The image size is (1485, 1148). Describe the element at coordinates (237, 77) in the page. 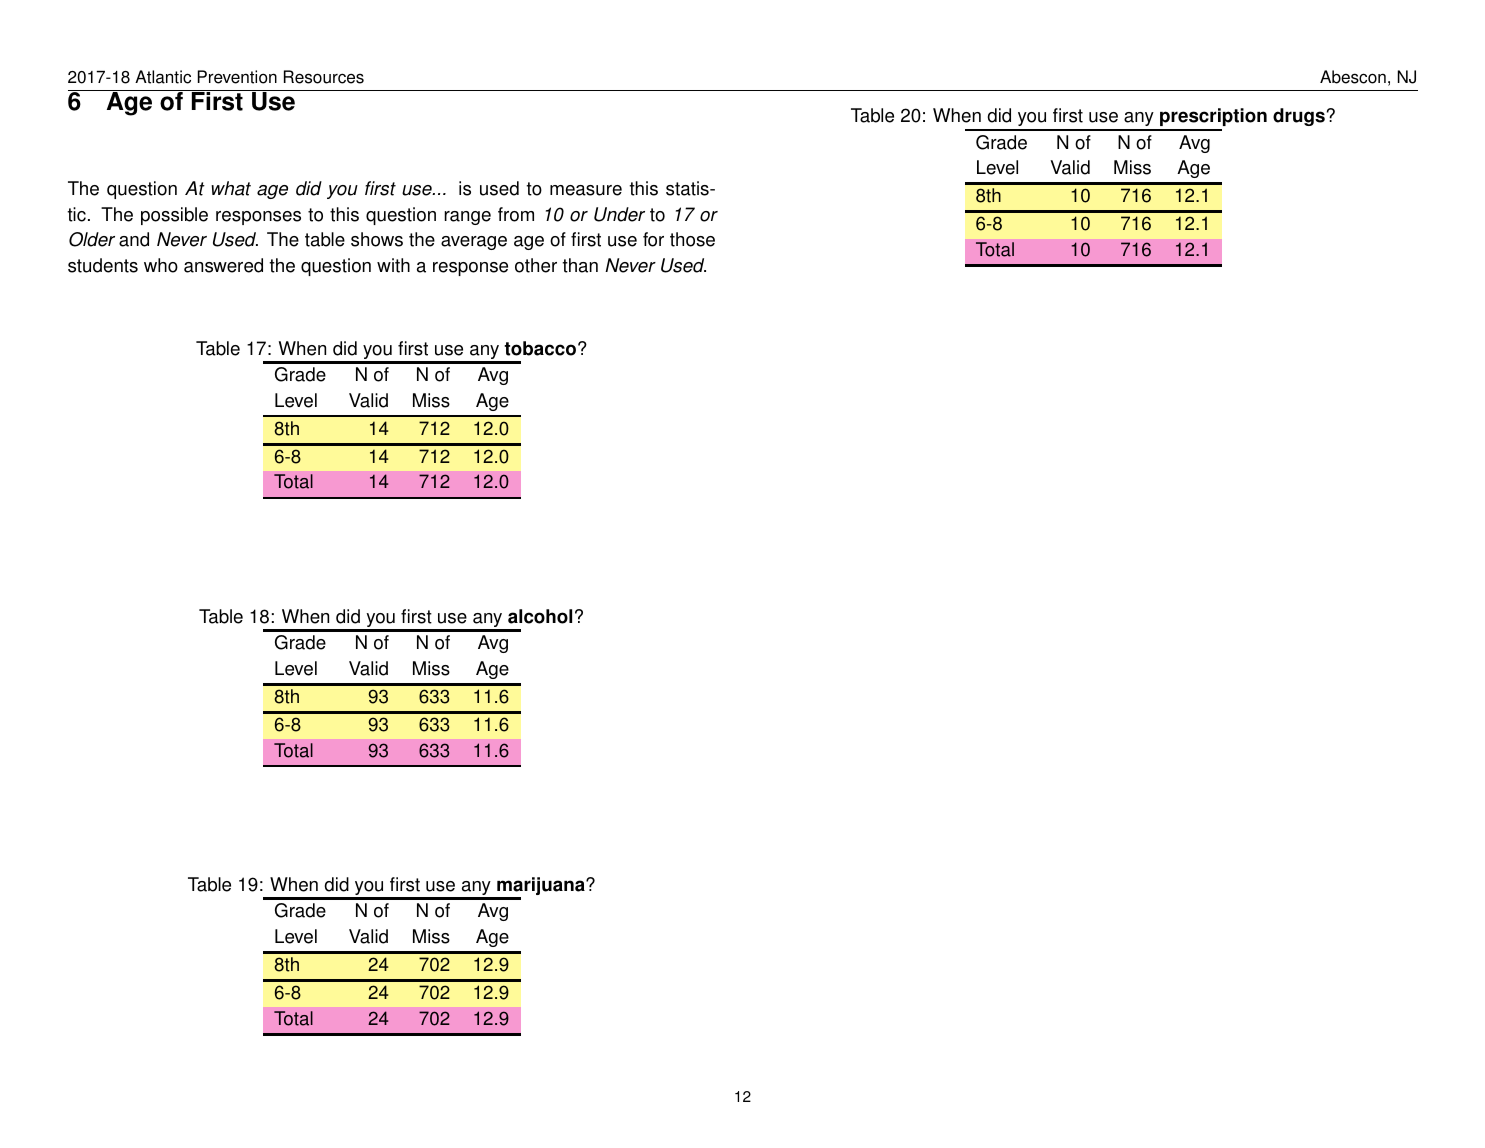

I see `Prevention` at that location.
